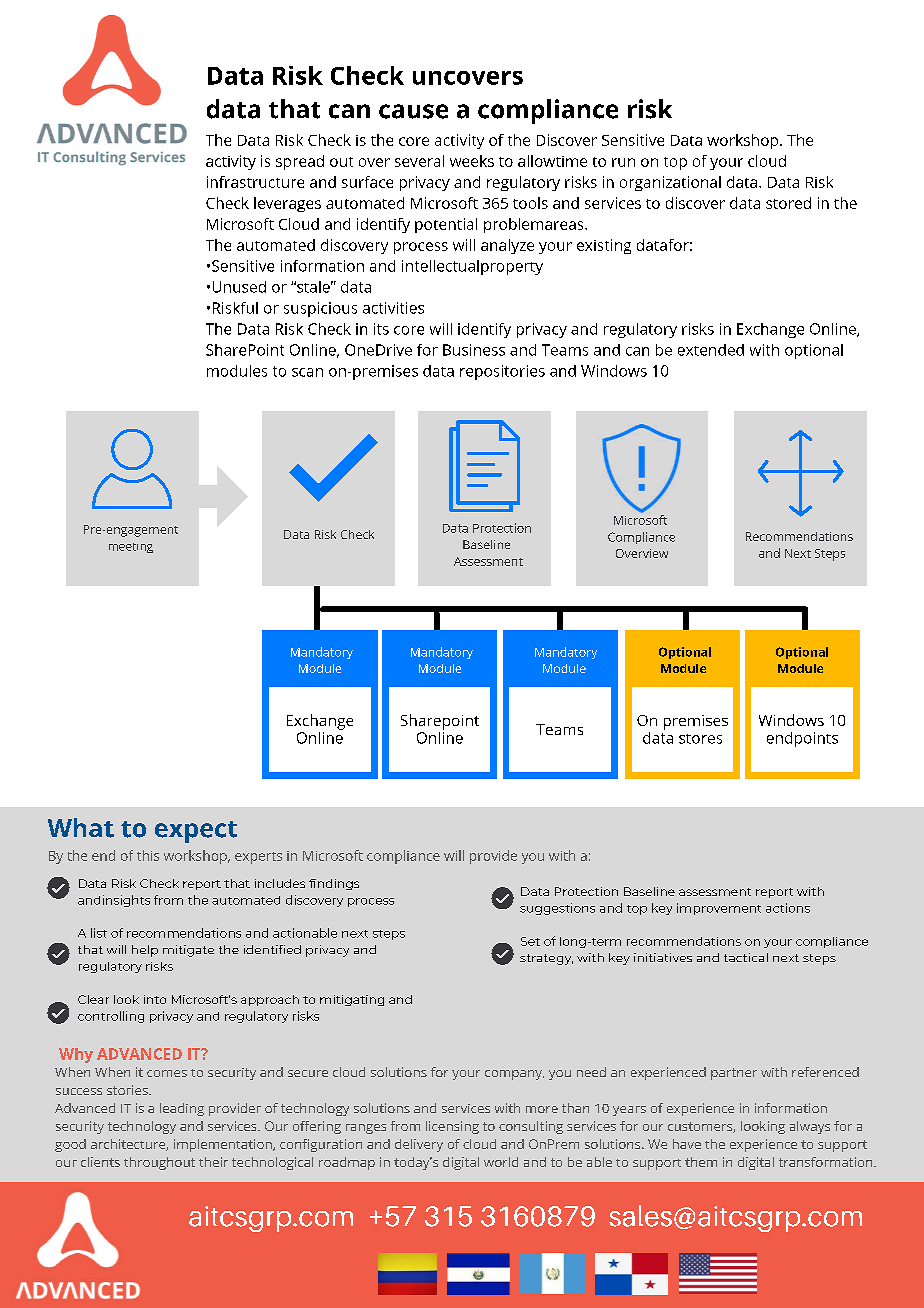 This document has height=1308, width=924. Describe the element at coordinates (182, 1109) in the document. I see `leading` at that location.
